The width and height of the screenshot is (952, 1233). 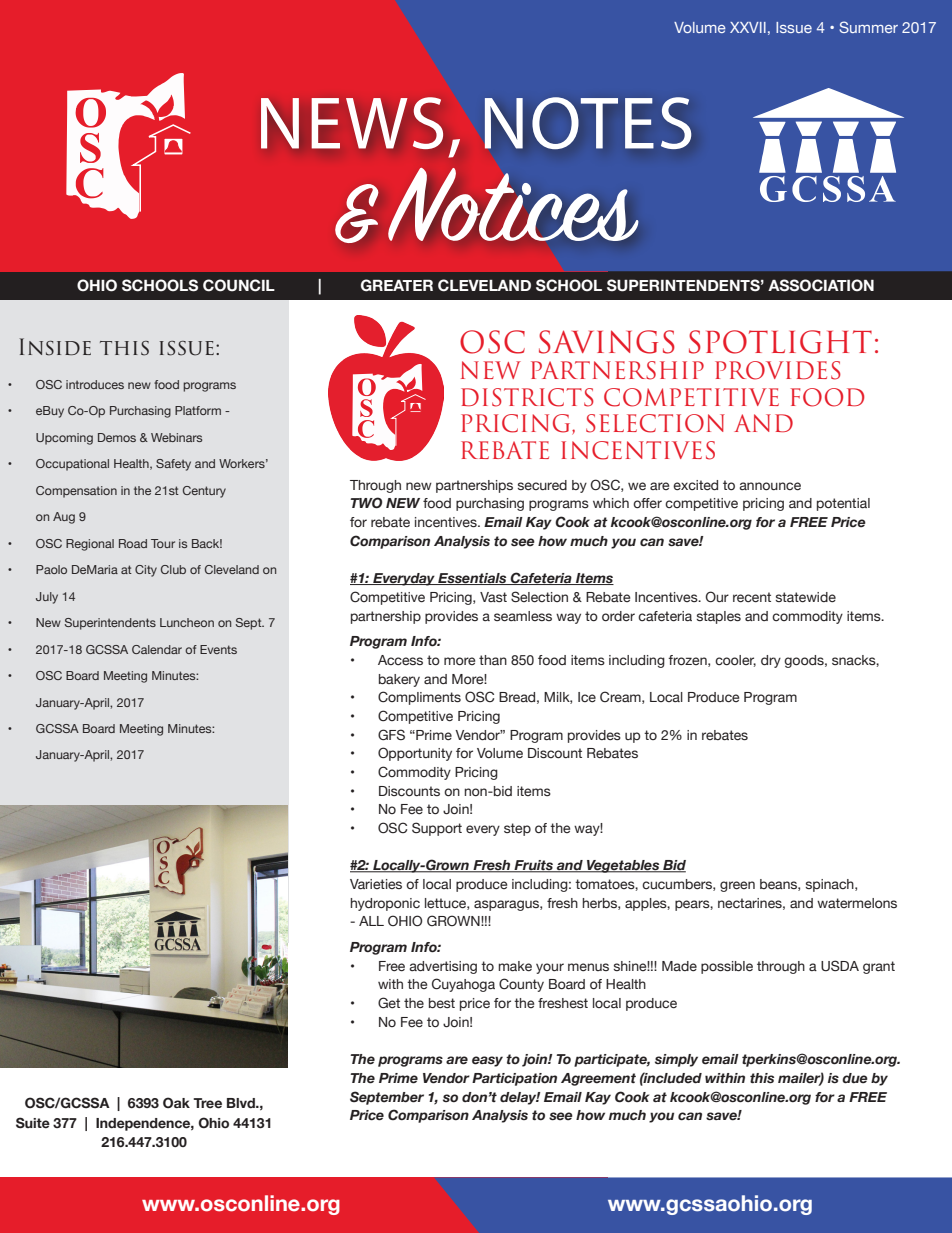 What do you see at coordinates (868, 27) in the screenshot?
I see `Summer` at bounding box center [868, 27].
